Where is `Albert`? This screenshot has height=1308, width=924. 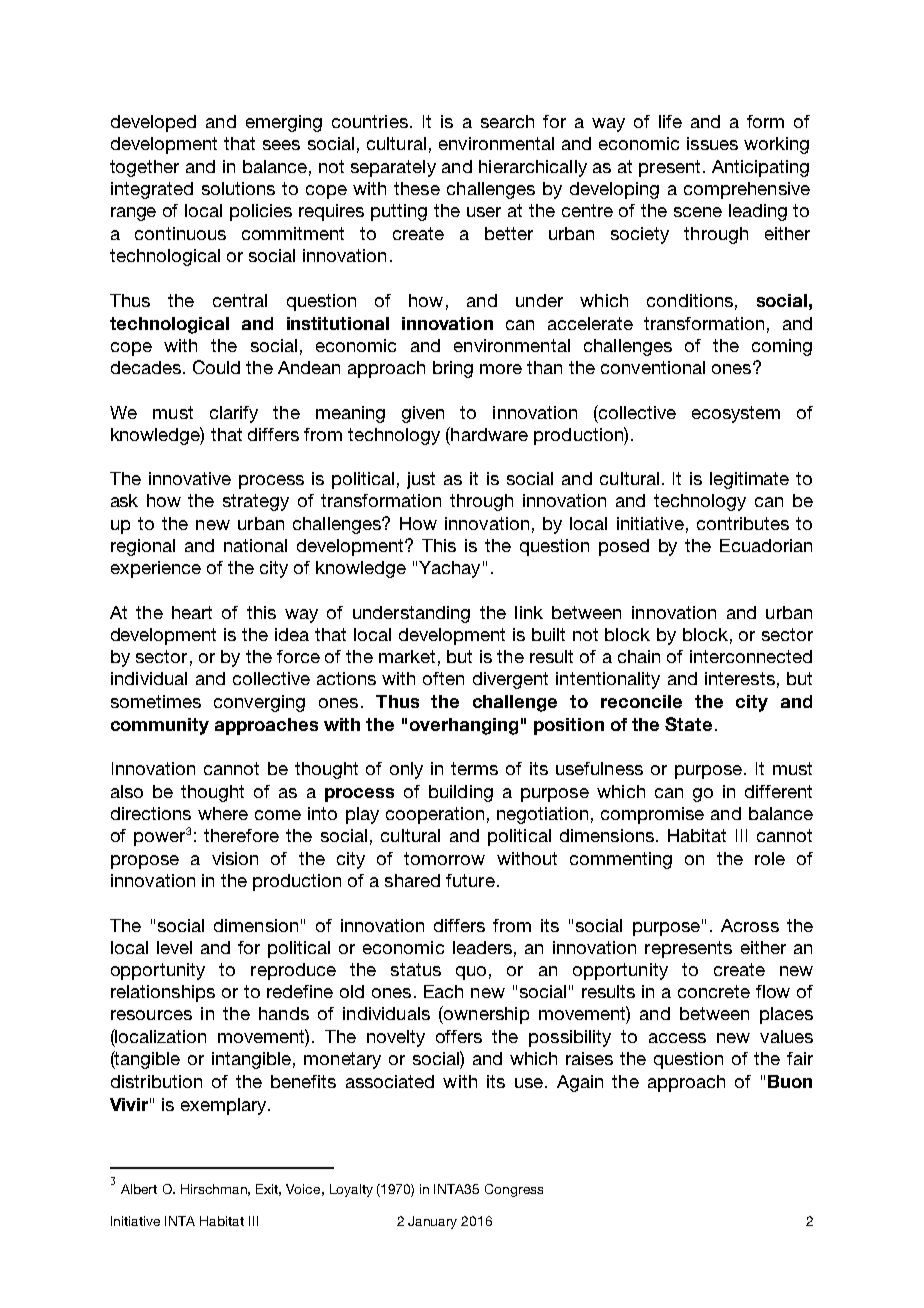 Albert is located at coordinates (139, 1189).
